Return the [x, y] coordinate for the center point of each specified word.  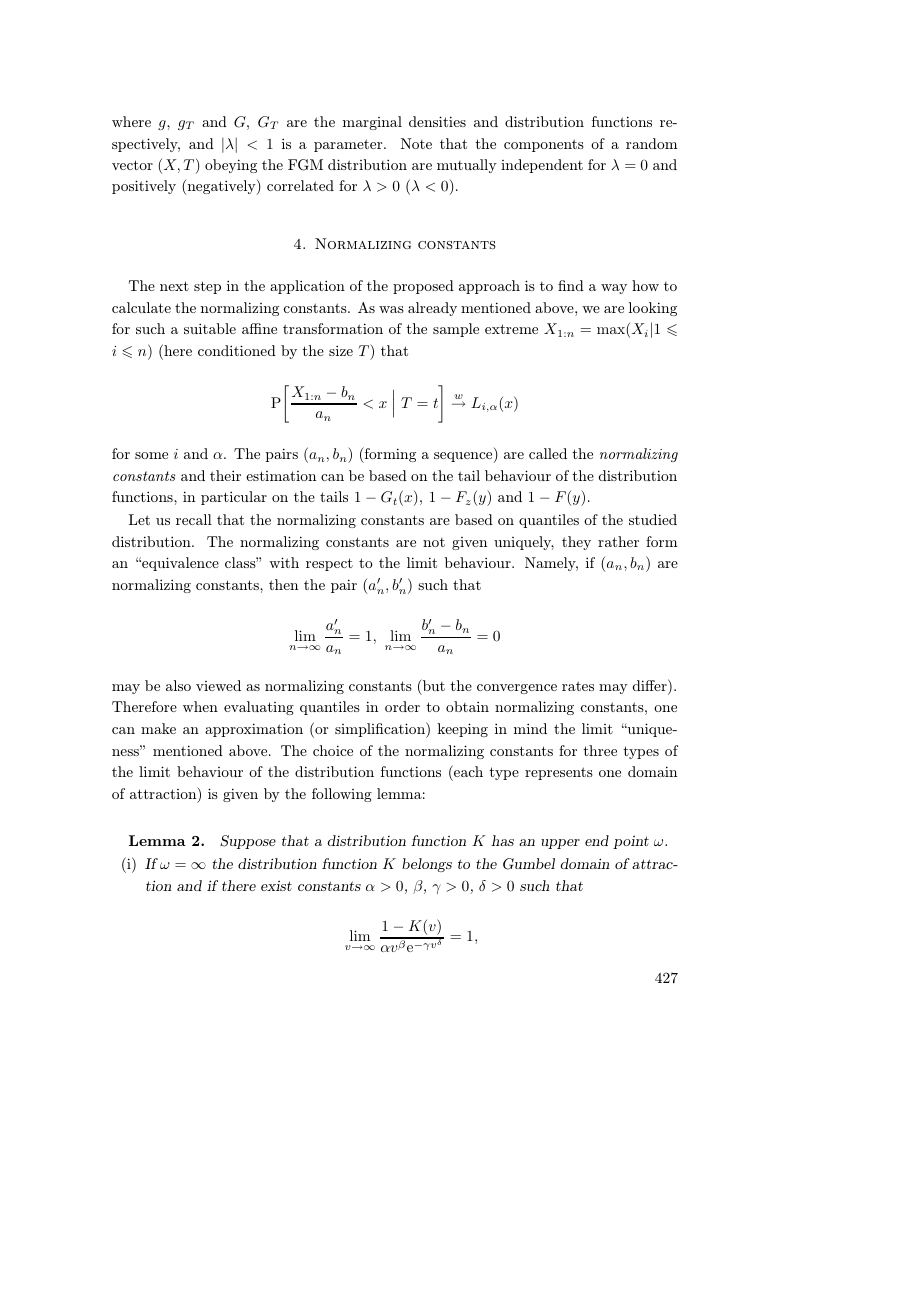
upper [560, 844]
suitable [210, 328]
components [544, 145]
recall [194, 519]
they [576, 543]
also [178, 685]
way [614, 289]
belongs [427, 865]
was [391, 309]
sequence [464, 457]
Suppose [248, 842]
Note [416, 143]
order [402, 706]
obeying [231, 166]
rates [578, 686]
